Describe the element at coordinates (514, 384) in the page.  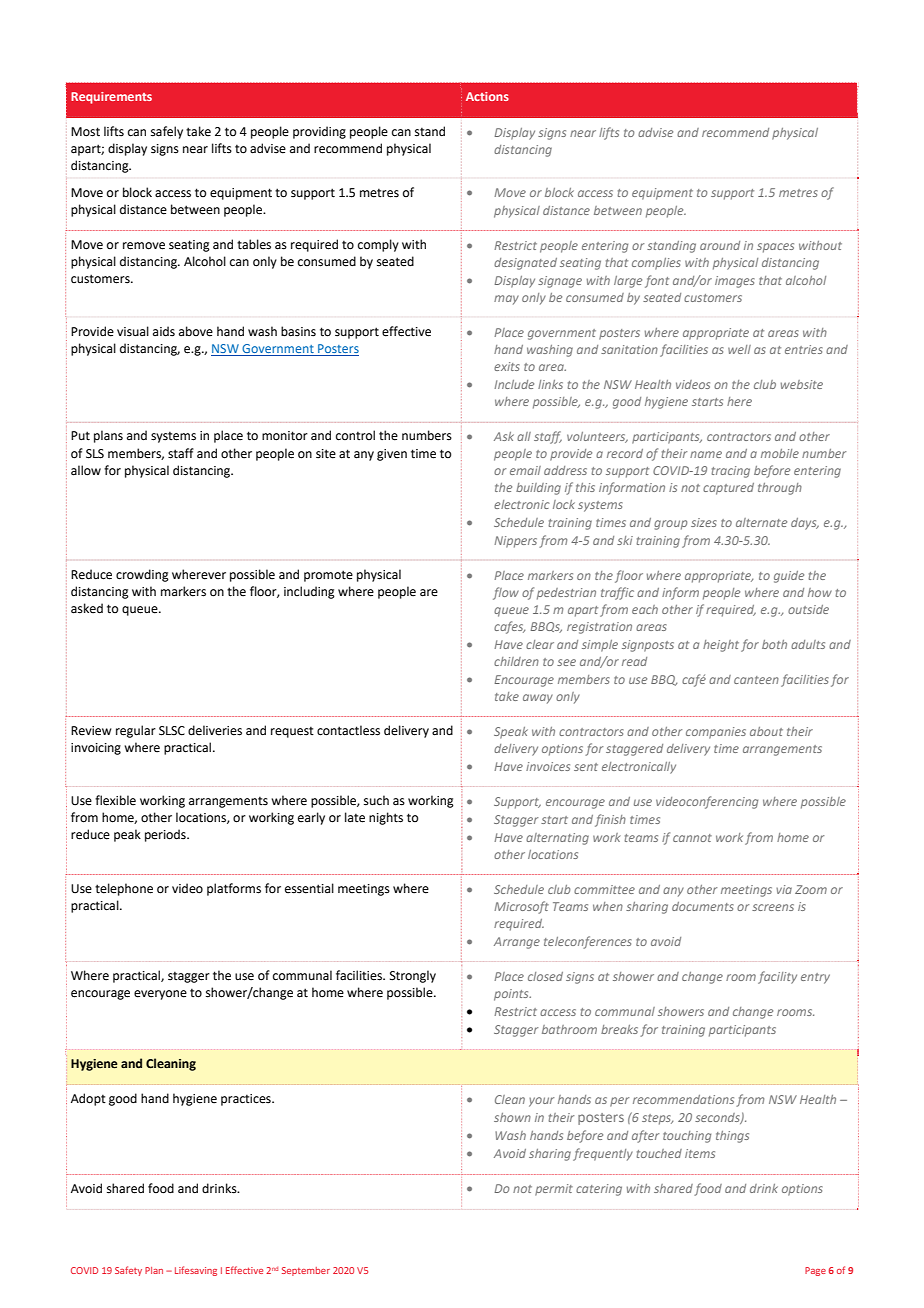
I see `Include` at that location.
